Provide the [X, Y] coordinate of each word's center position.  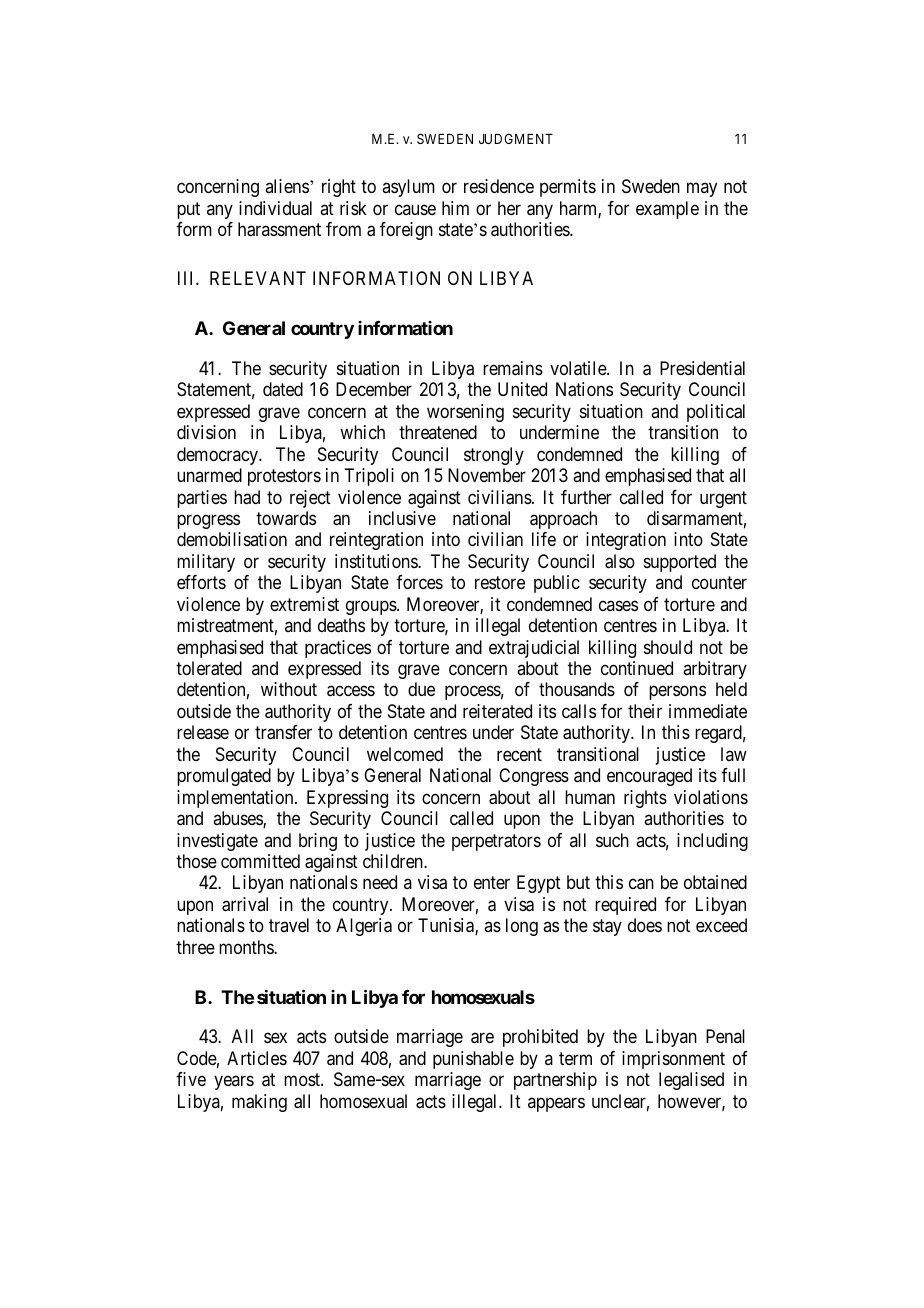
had [247, 497]
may [702, 190]
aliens [287, 186]
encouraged [649, 777]
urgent [723, 499]
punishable [473, 1060]
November [487, 475]
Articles [257, 1058]
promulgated [224, 777]
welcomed [405, 754]
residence [499, 186]
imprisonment [673, 1060]
